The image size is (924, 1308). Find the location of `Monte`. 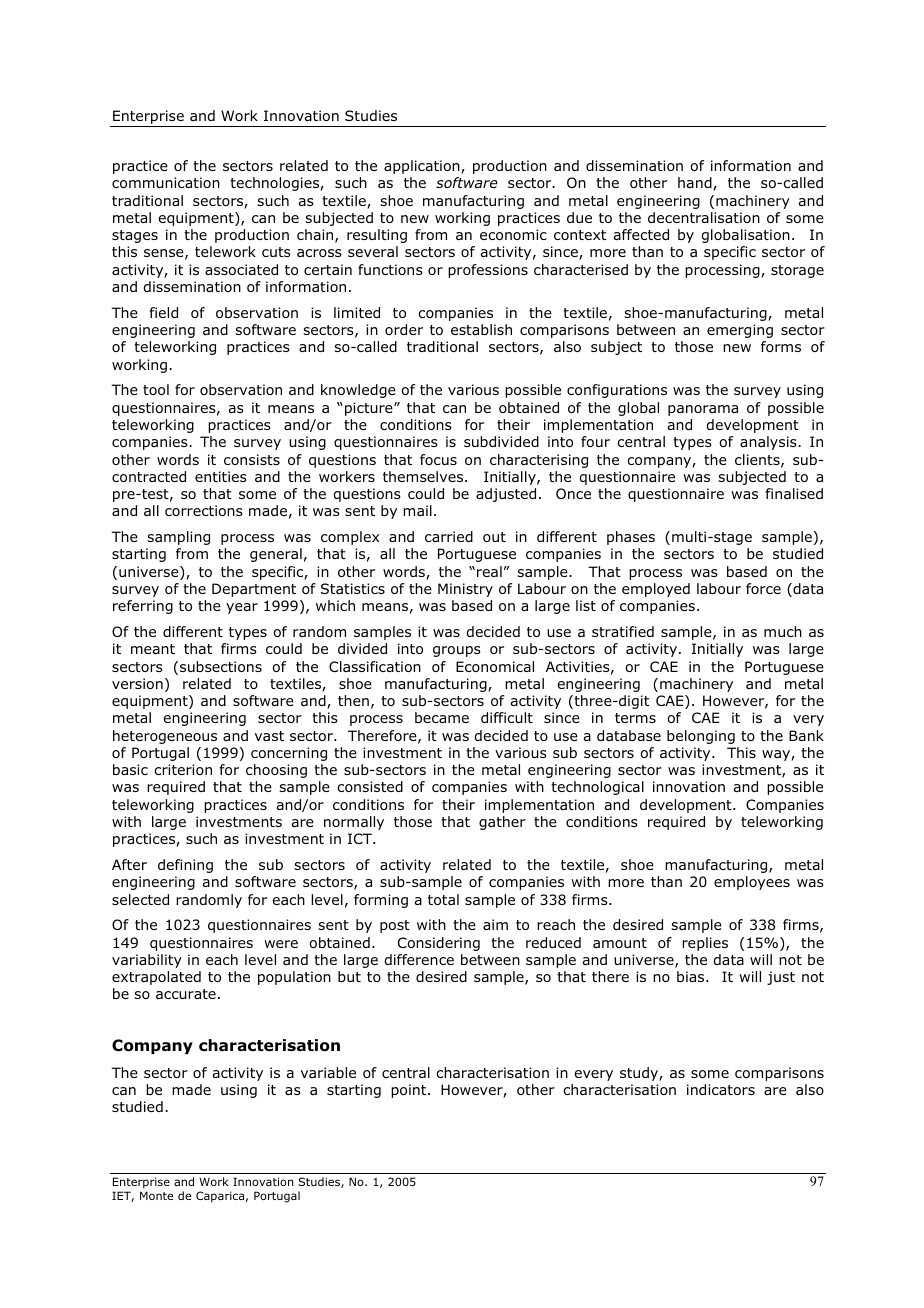

Monte is located at coordinates (156, 1195).
